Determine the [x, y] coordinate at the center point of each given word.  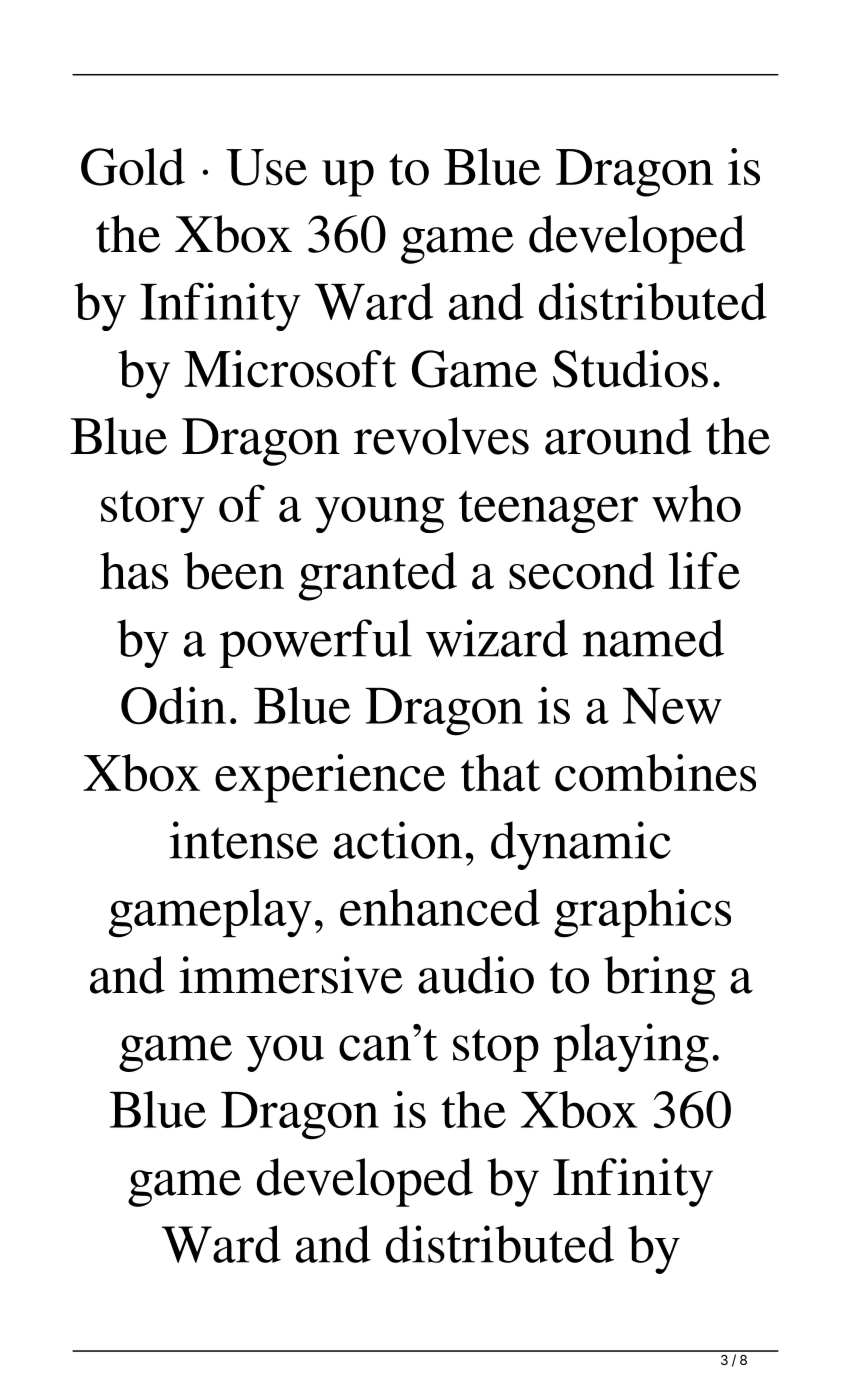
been [234, 571]
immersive [291, 975]
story [153, 511]
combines [655, 773]
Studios [630, 369]
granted [378, 576]
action [398, 840]
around [618, 436]
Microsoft [290, 369]
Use [266, 167]
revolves [441, 436]
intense [243, 840]
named [653, 638]
